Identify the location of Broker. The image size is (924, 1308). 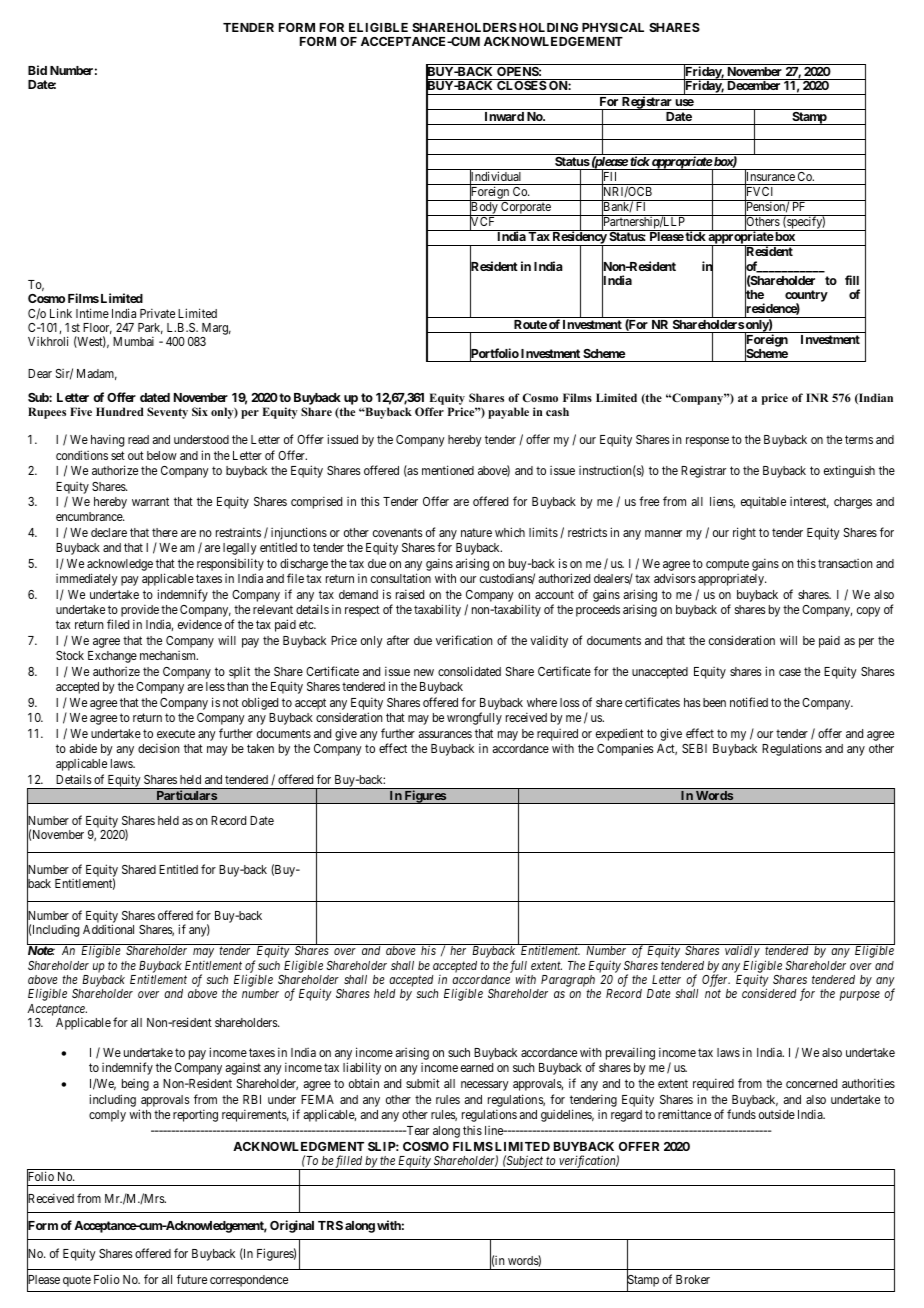
(693, 1279).
